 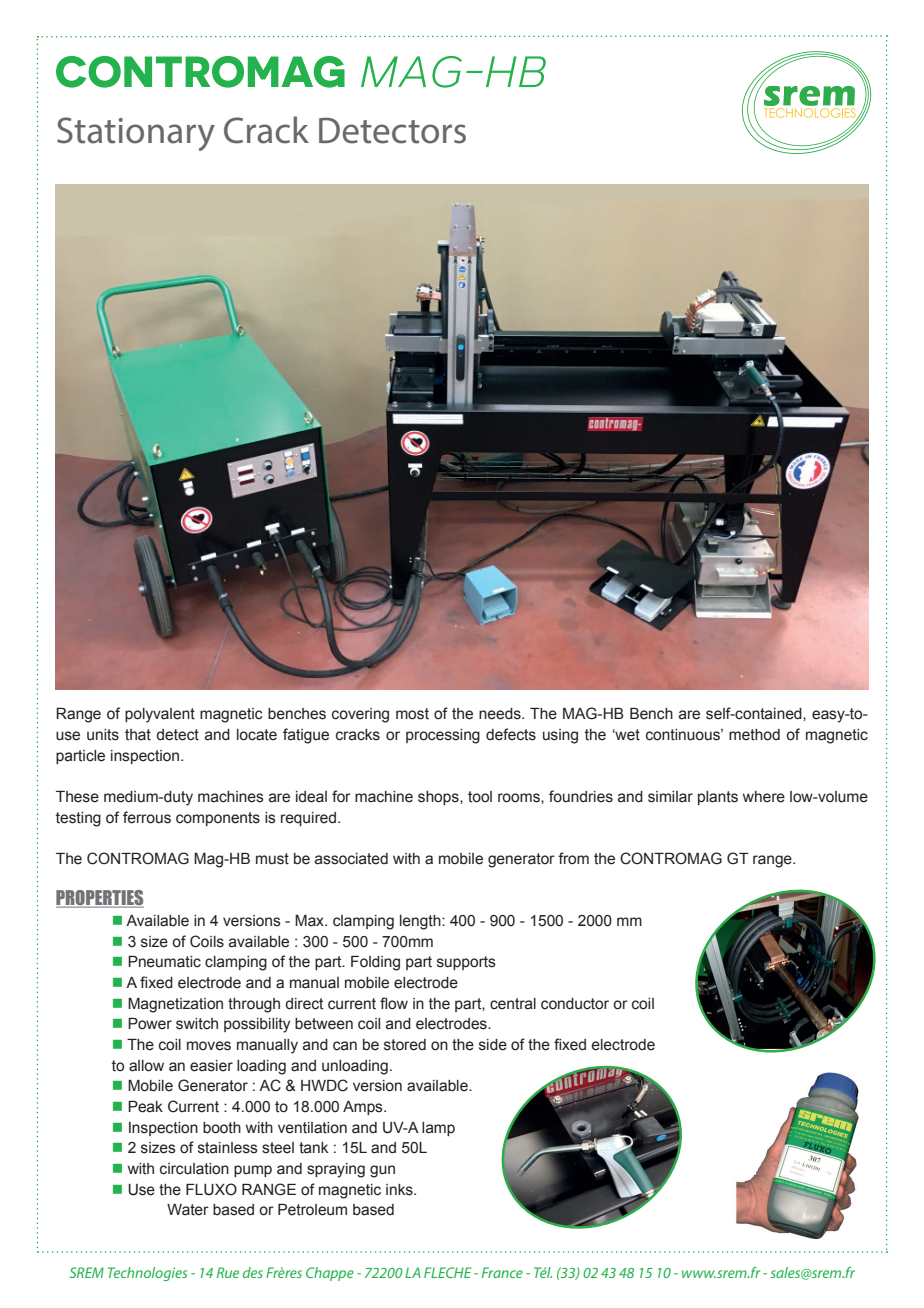 What do you see at coordinates (164, 962) in the screenshot?
I see `Pneumatic` at bounding box center [164, 962].
